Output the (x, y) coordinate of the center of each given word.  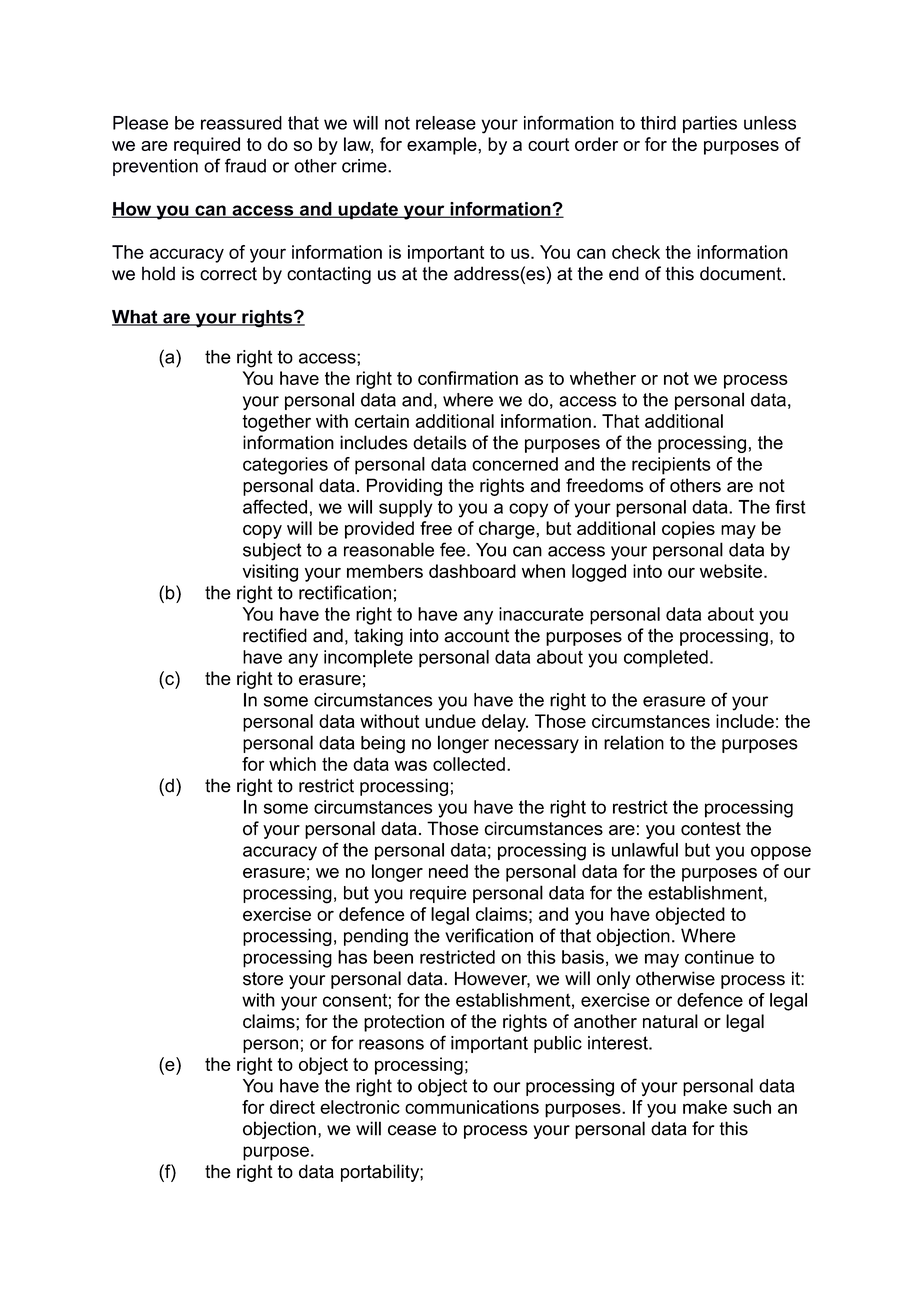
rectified (275, 635)
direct (292, 1107)
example (443, 146)
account (476, 636)
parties (710, 124)
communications (472, 1107)
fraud (245, 165)
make (705, 1107)
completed (666, 659)
